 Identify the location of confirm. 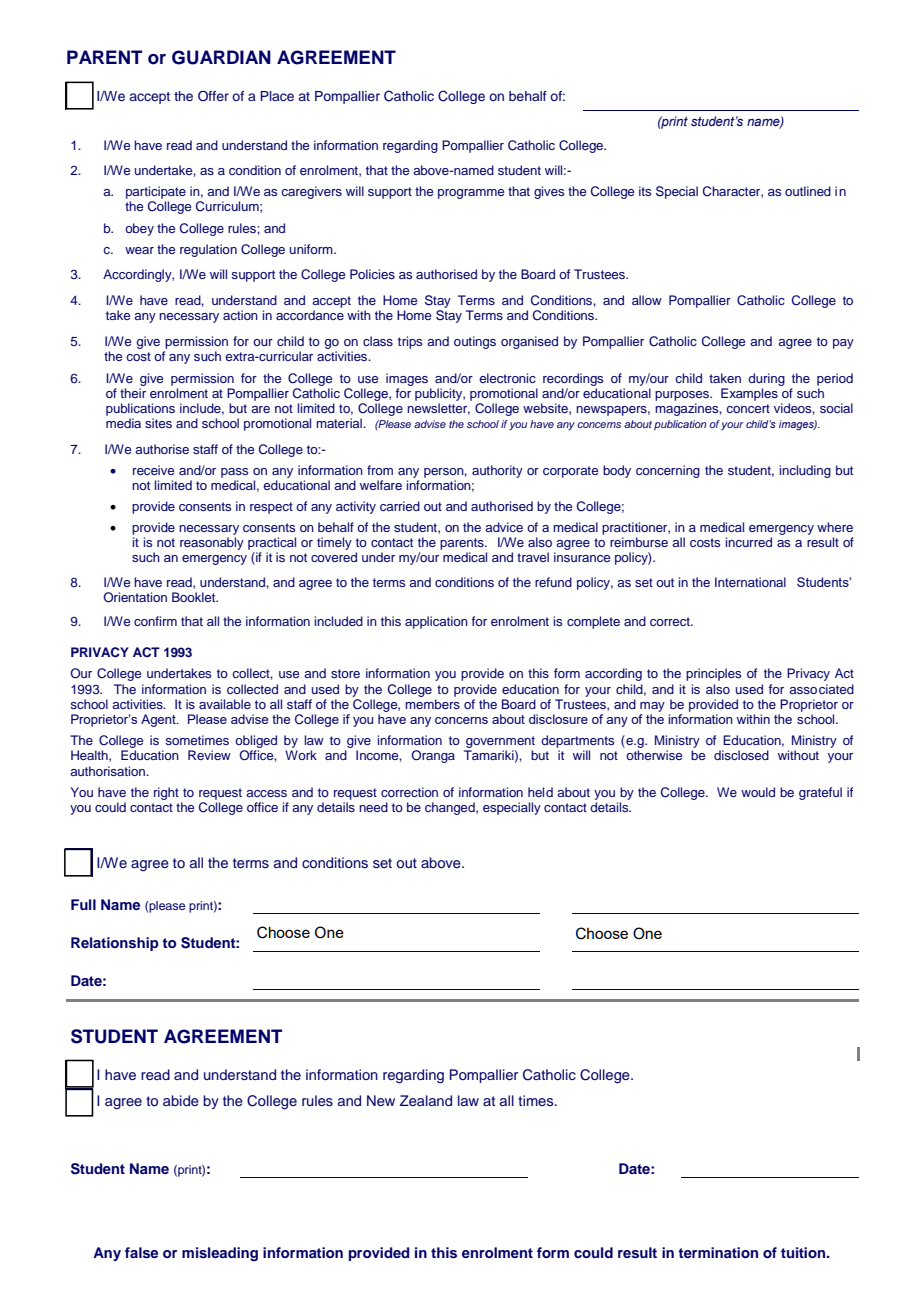
(155, 621).
